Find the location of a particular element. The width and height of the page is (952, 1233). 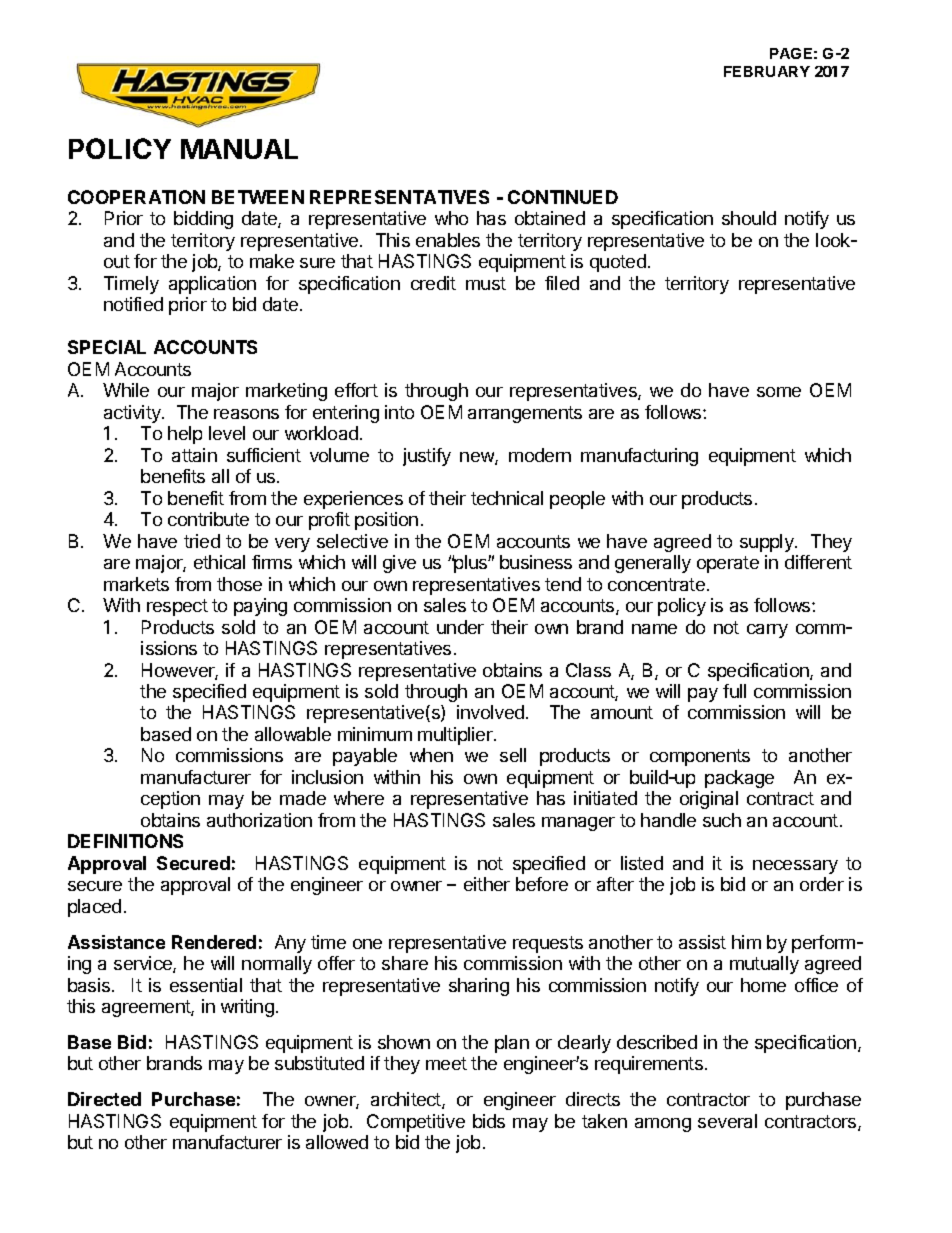

some is located at coordinates (779, 392).
